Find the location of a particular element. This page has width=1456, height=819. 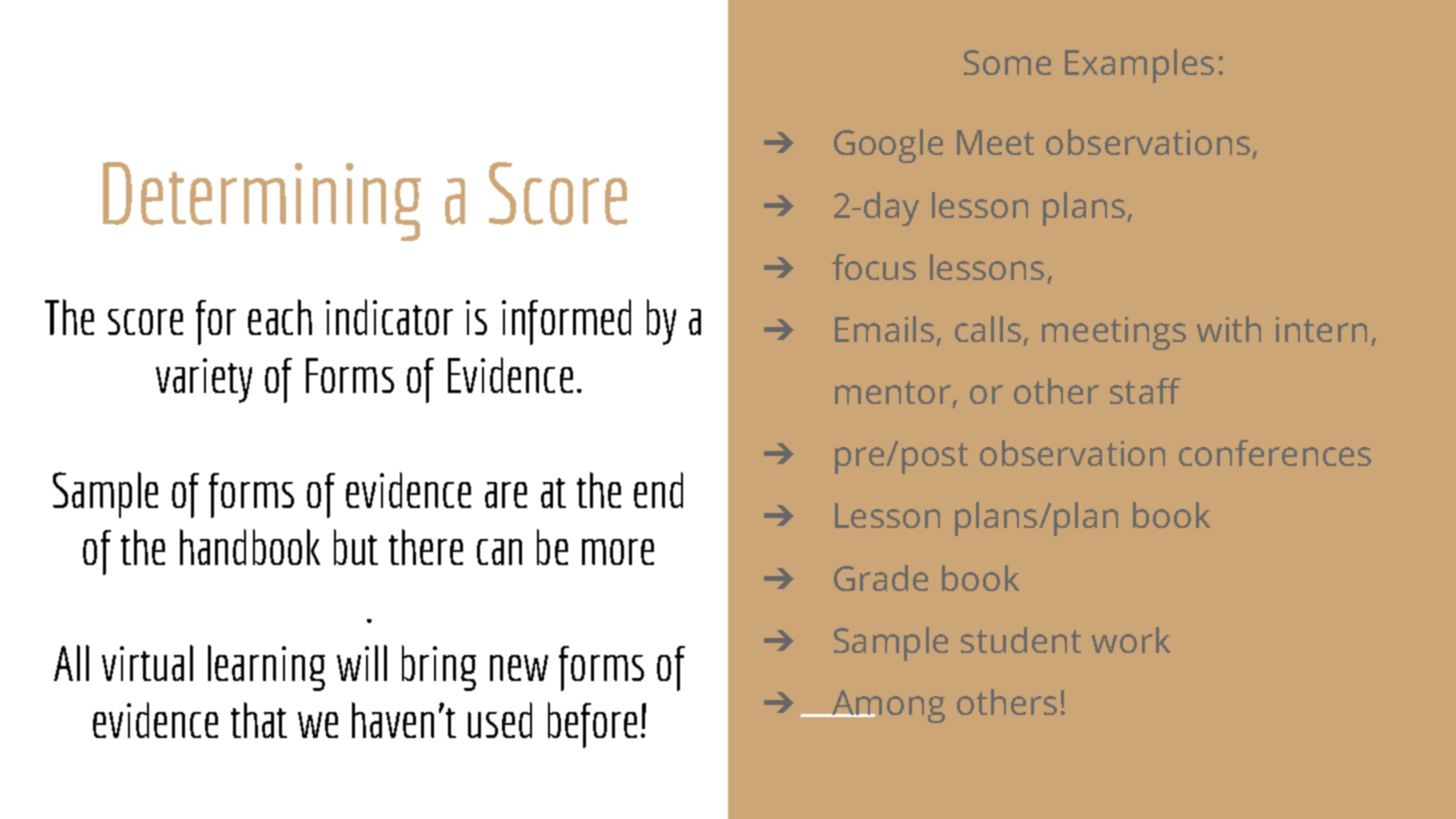

Grade is located at coordinates (881, 578).
